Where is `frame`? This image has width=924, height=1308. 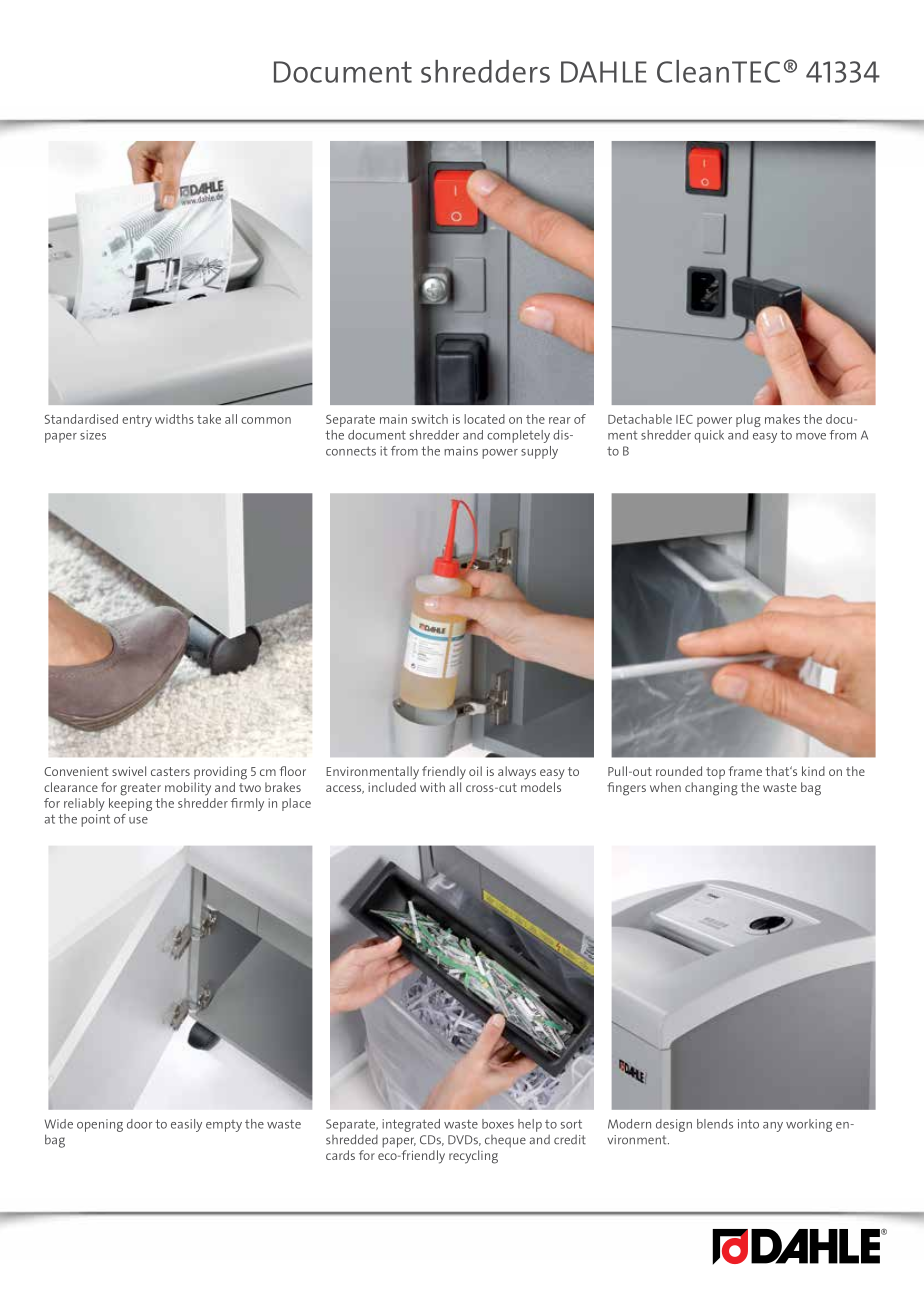 frame is located at coordinates (745, 771).
